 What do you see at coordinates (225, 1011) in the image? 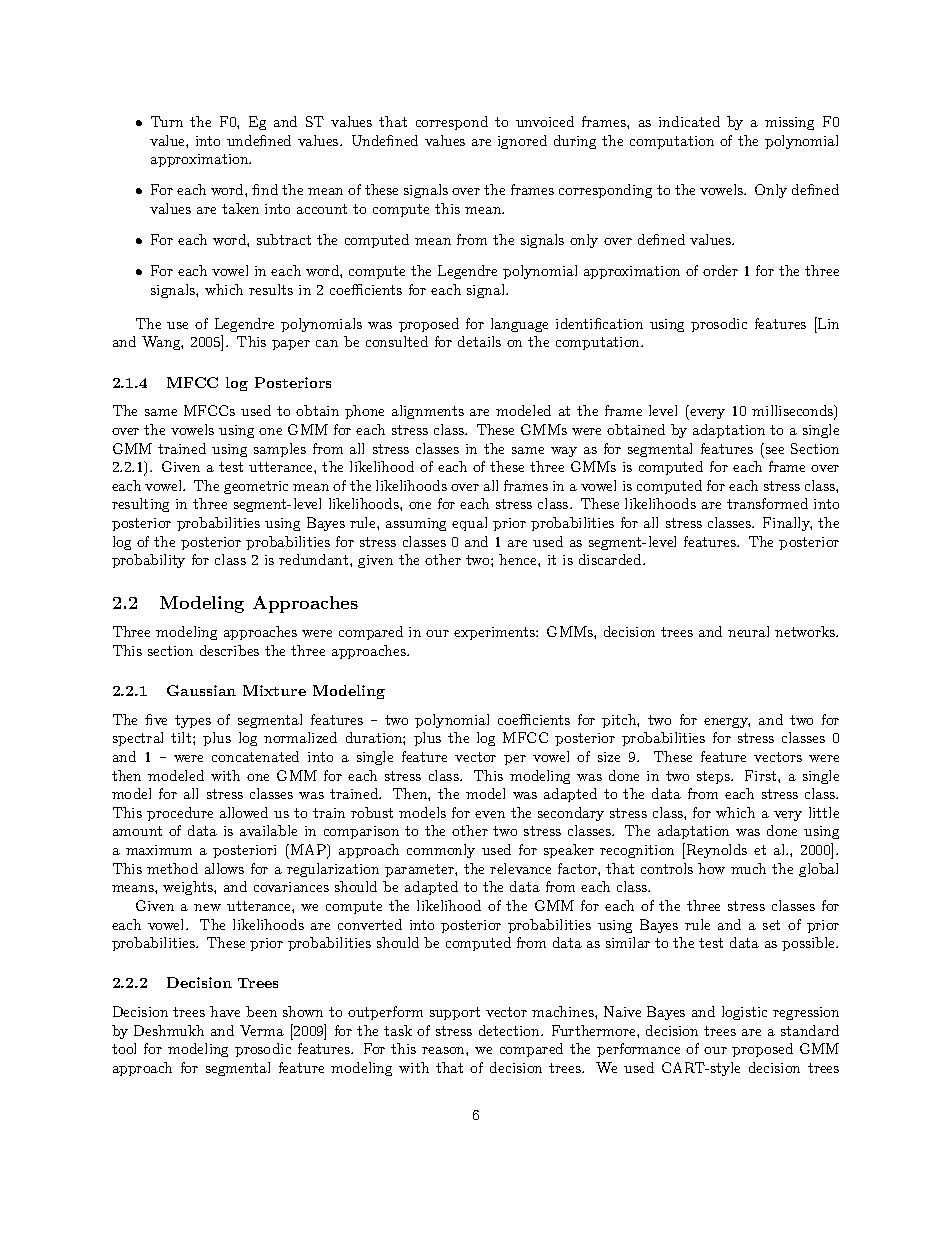
I see `have` at bounding box center [225, 1011].
